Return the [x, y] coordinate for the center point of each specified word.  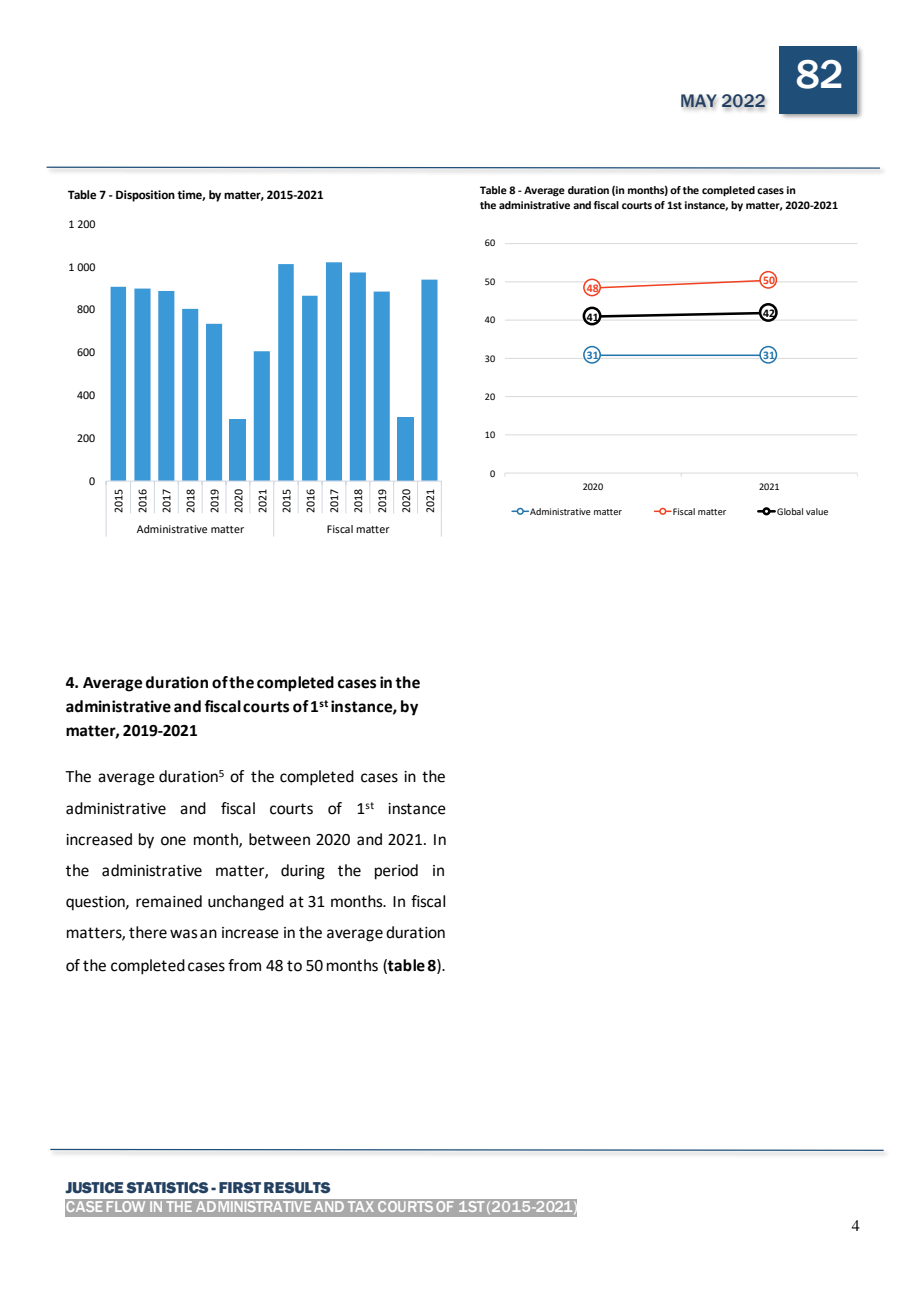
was [183, 934]
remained [169, 901]
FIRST [240, 1188]
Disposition [145, 196]
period [396, 872]
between [279, 839]
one [173, 841]
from [244, 965]
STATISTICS [167, 1188]
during [303, 872]
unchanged [246, 903]
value [817, 511]
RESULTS [297, 1188]
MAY [699, 101]
